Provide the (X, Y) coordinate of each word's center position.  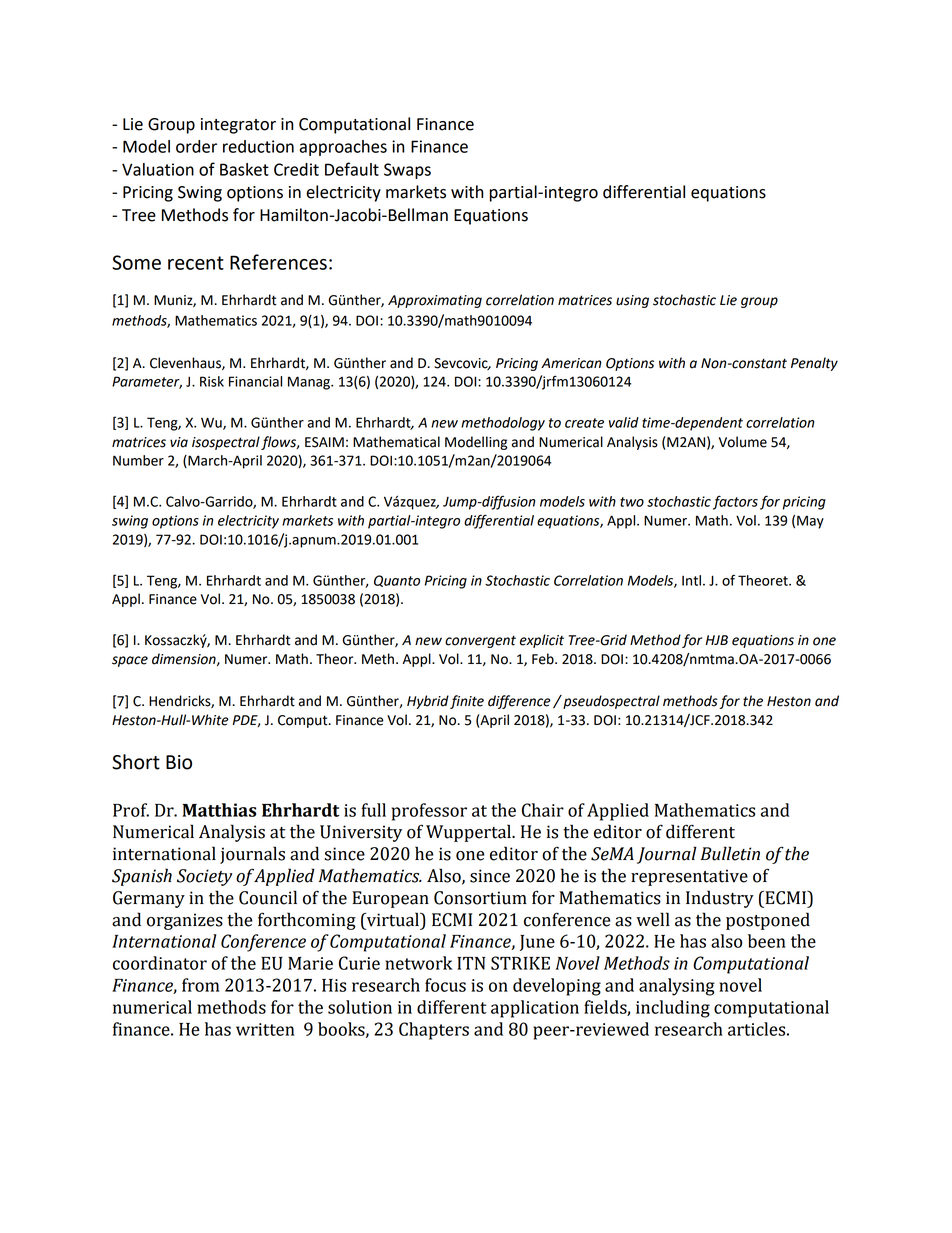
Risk (212, 381)
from (200, 985)
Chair (543, 810)
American (571, 363)
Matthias (219, 810)
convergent (480, 641)
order (196, 146)
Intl (691, 580)
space (130, 661)
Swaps (407, 171)
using (632, 301)
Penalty (814, 364)
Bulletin (730, 853)
